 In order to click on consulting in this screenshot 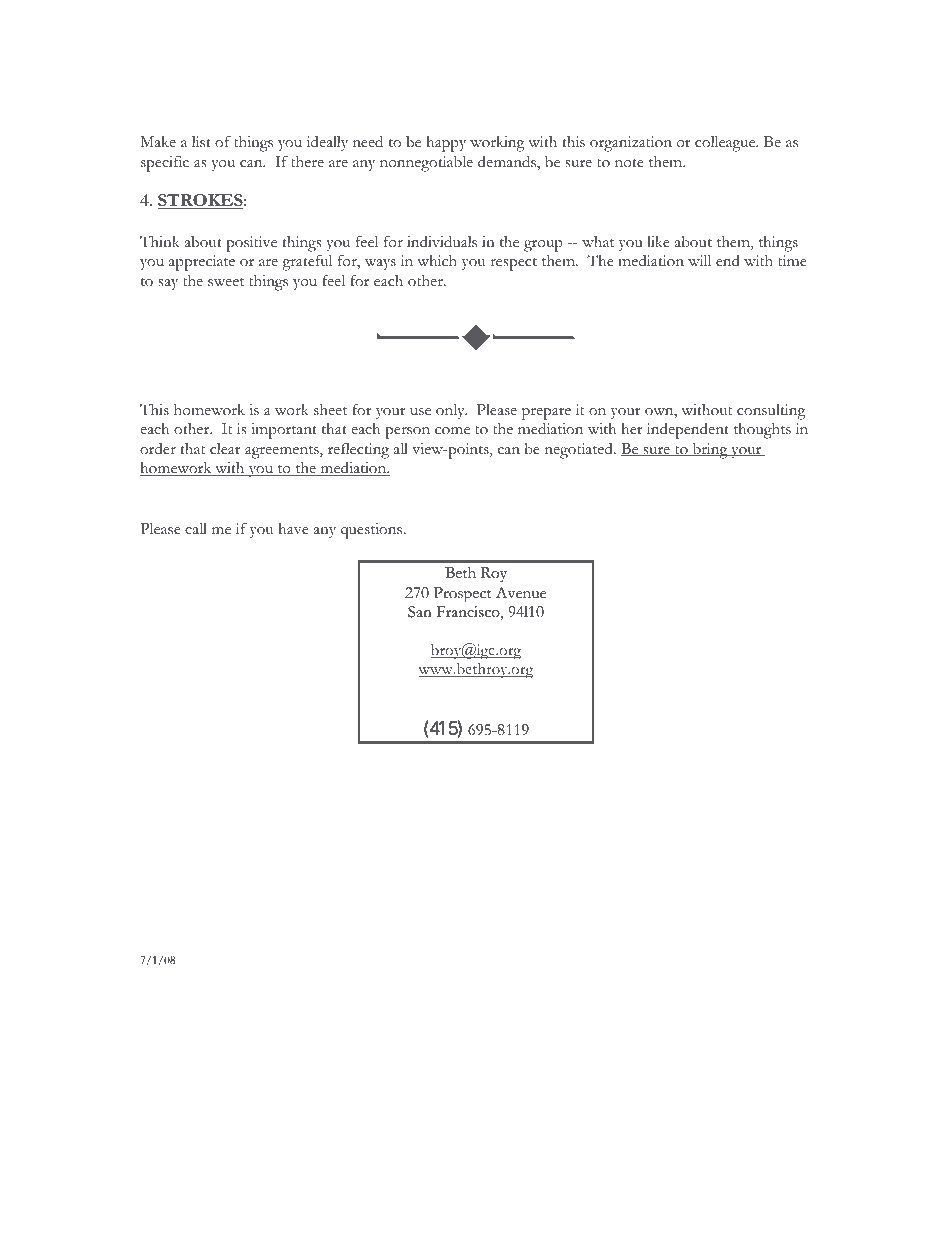, I will do `click(771, 412)`.
